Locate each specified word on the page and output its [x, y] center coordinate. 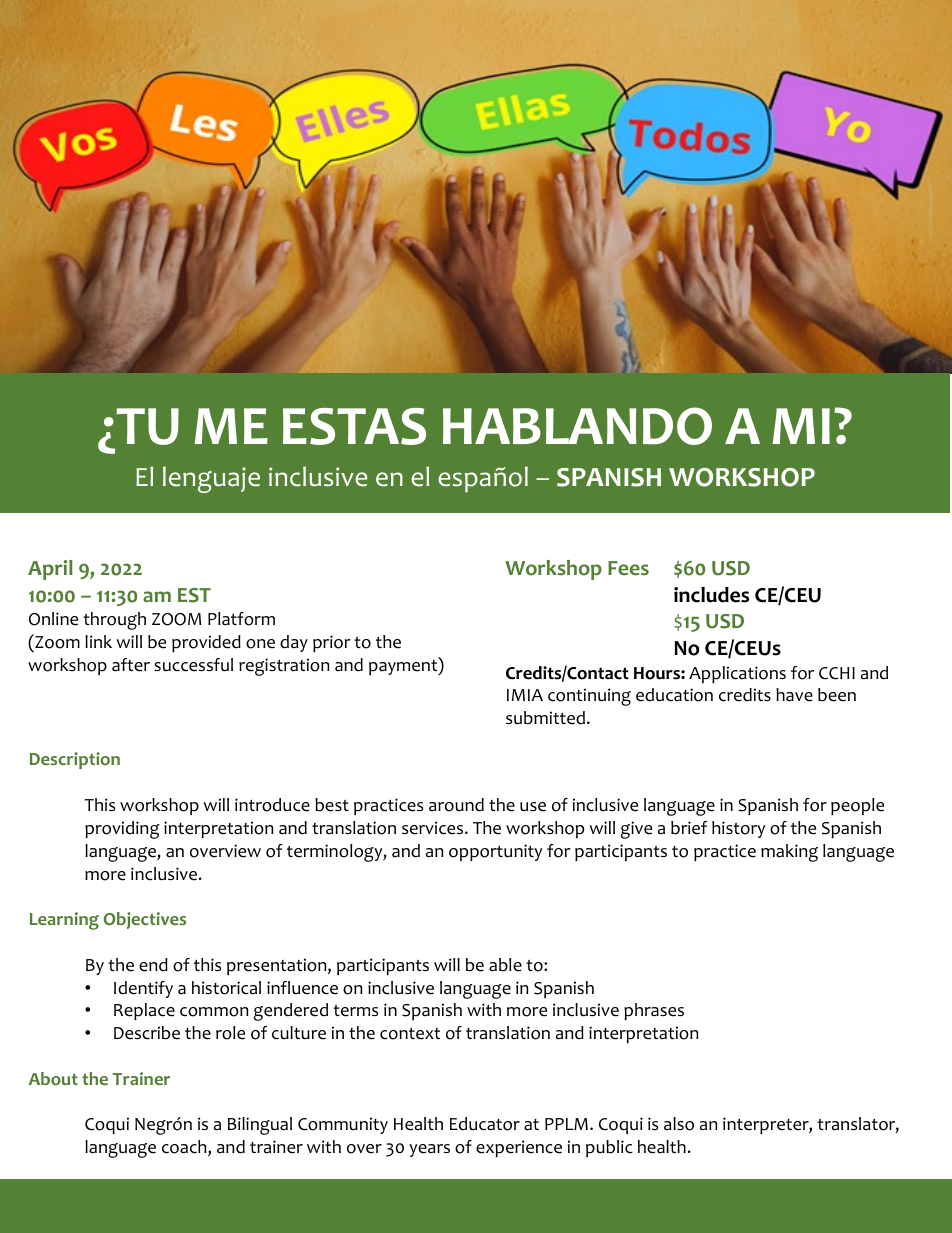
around [456, 805]
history [738, 829]
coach [185, 1148]
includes [711, 595]
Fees [628, 568]
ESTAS [354, 426]
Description [75, 760]
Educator [485, 1124]
